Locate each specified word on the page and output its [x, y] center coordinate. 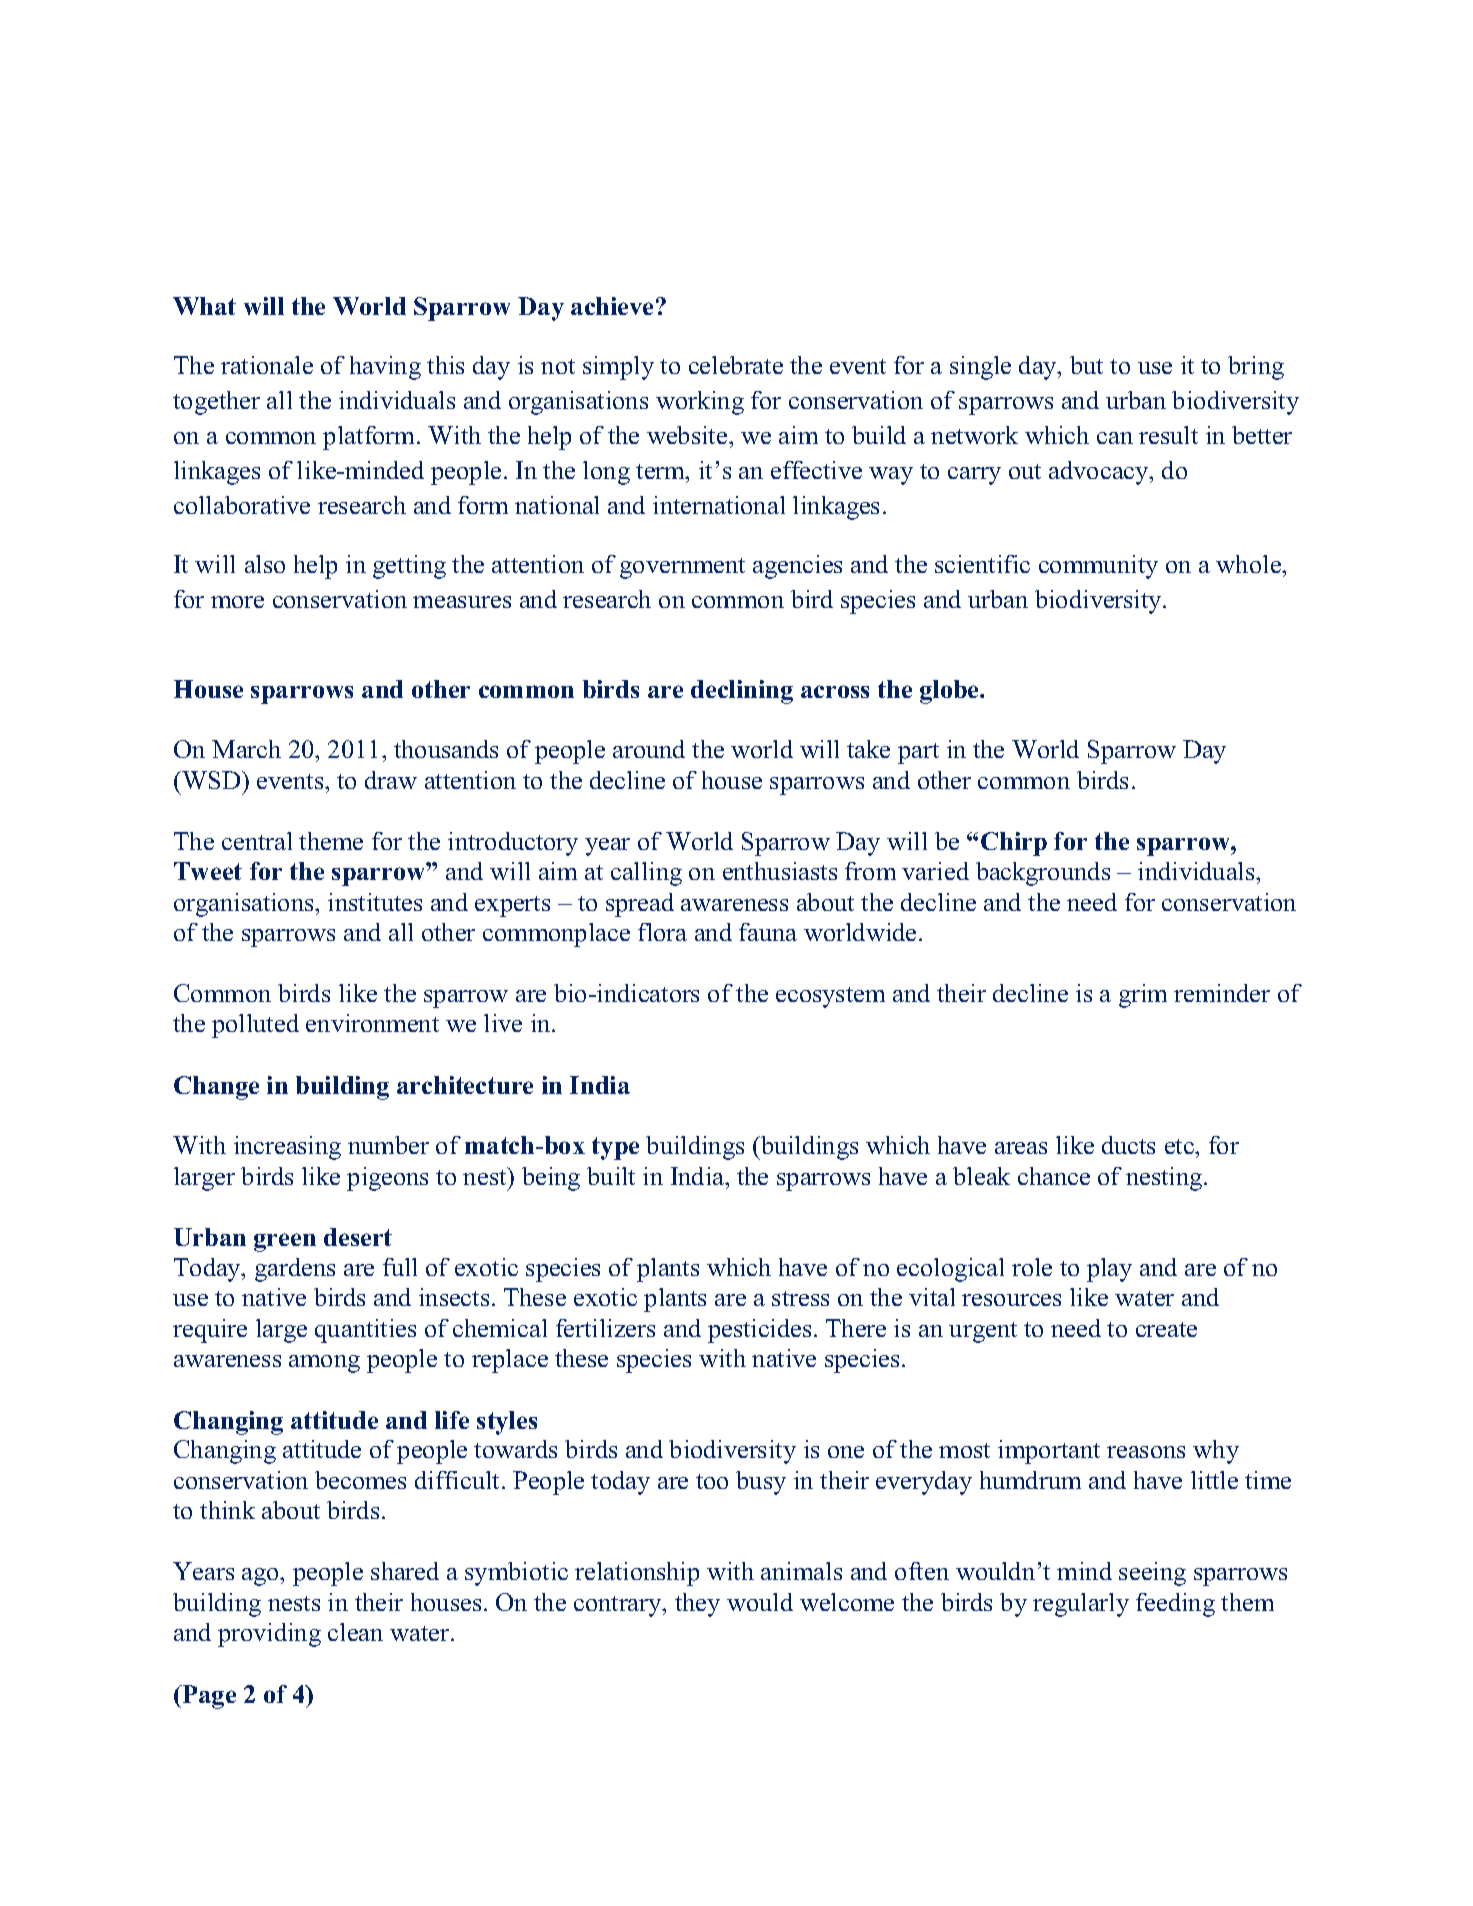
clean [355, 1632]
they [697, 1605]
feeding [1175, 1605]
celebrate [736, 365]
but [1086, 365]
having [385, 368]
